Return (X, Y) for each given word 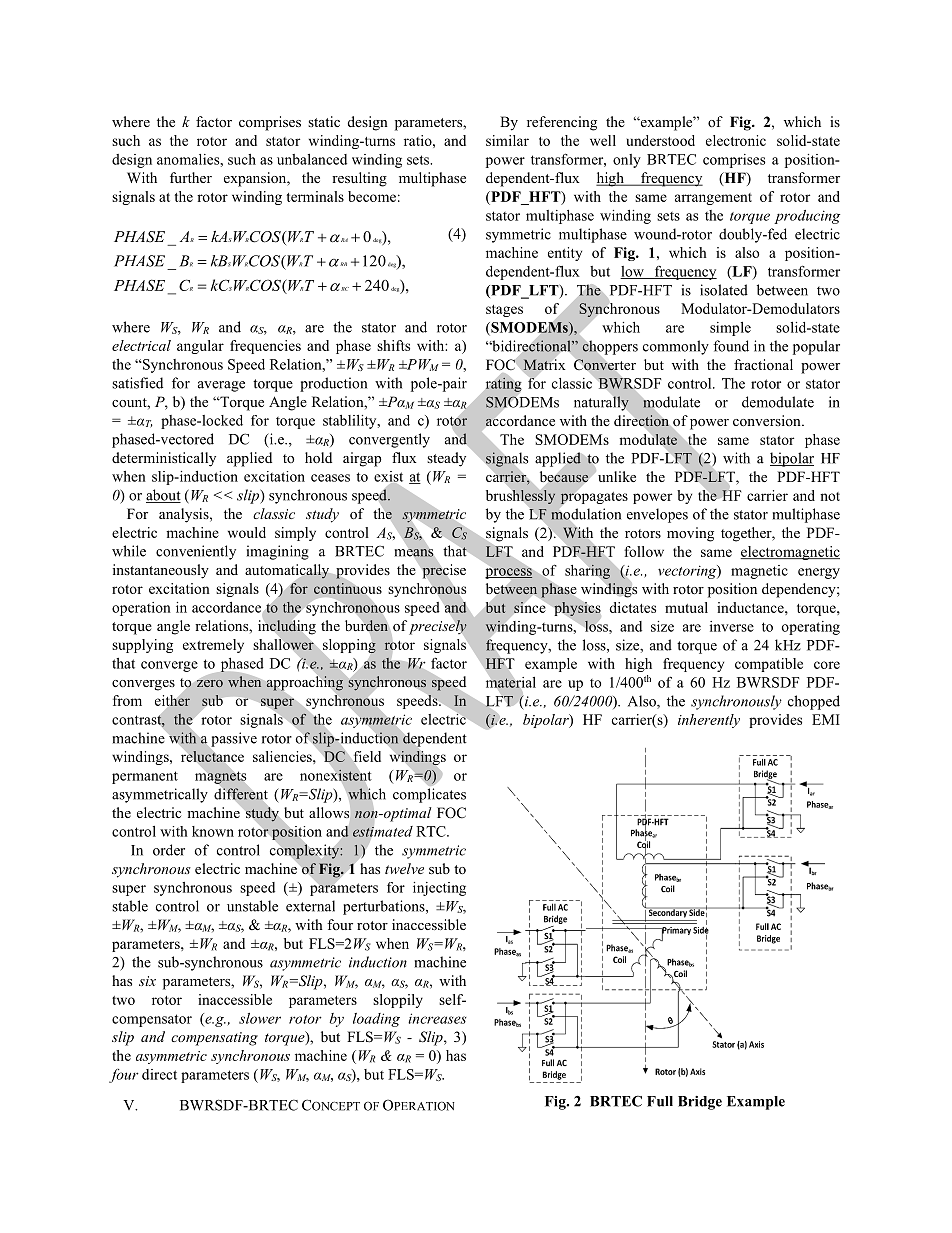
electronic (736, 140)
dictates (632, 607)
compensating (214, 1039)
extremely (213, 646)
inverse (732, 626)
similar (507, 140)
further (191, 177)
